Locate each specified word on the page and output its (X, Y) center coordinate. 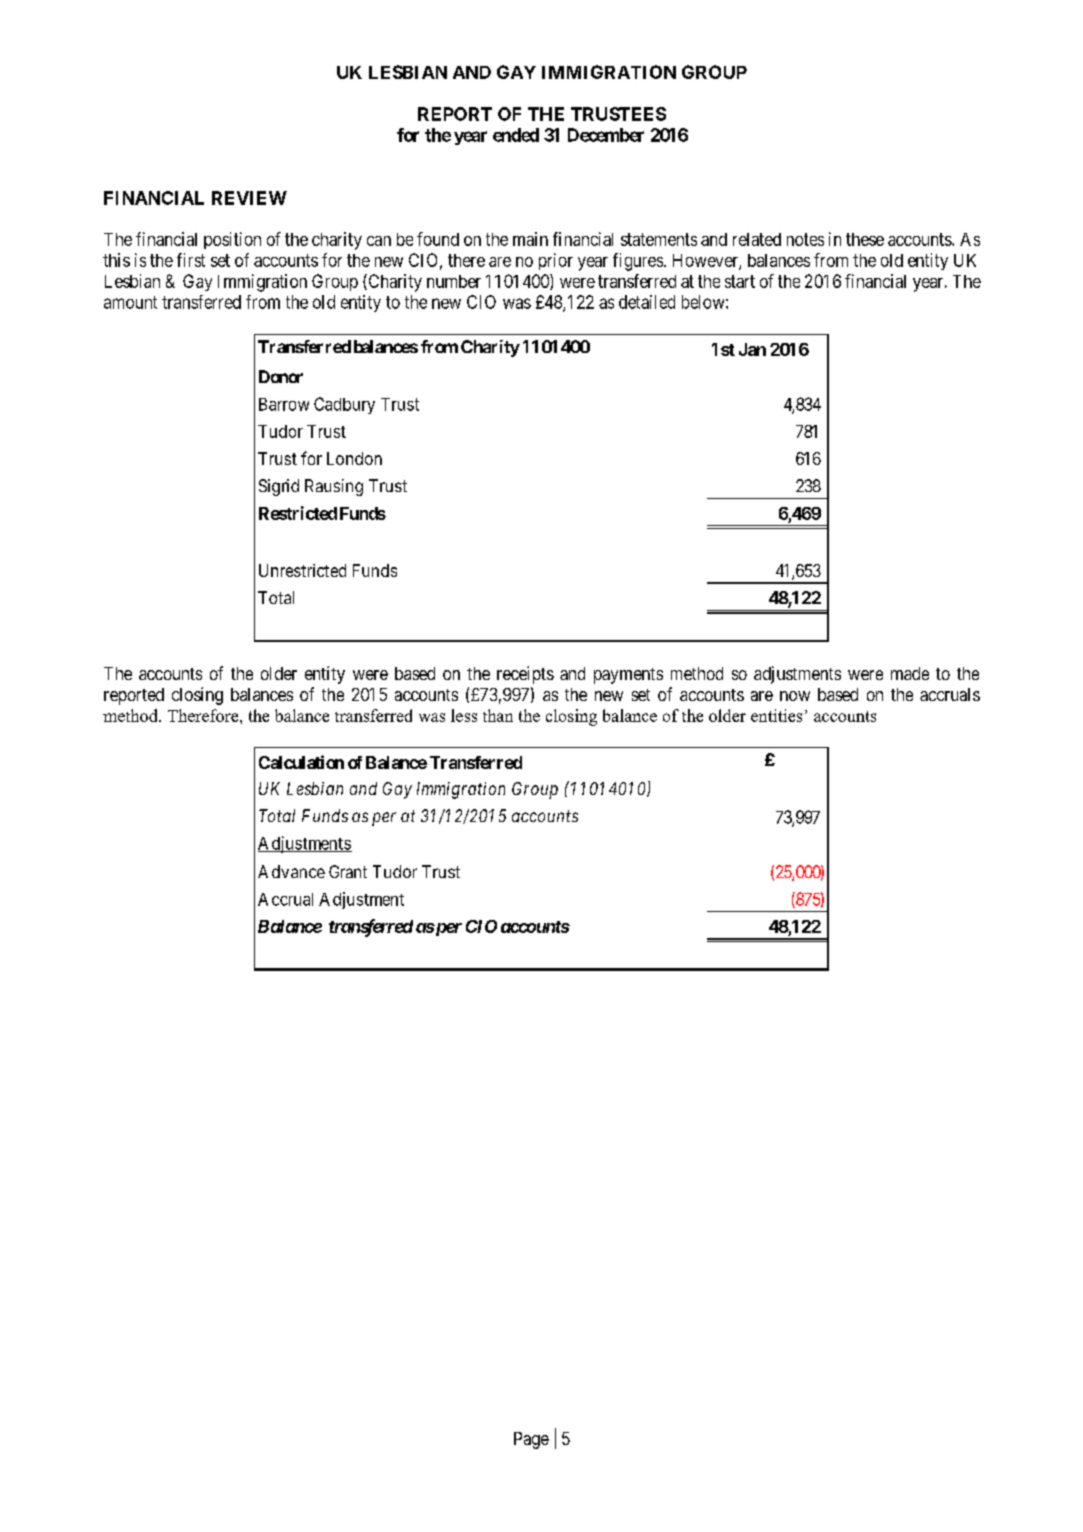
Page (531, 1440)
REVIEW (249, 198)
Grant (348, 871)
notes (805, 239)
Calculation (301, 762)
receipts (525, 675)
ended (516, 135)
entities (776, 715)
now (795, 696)
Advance (291, 871)
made (910, 673)
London (354, 458)
